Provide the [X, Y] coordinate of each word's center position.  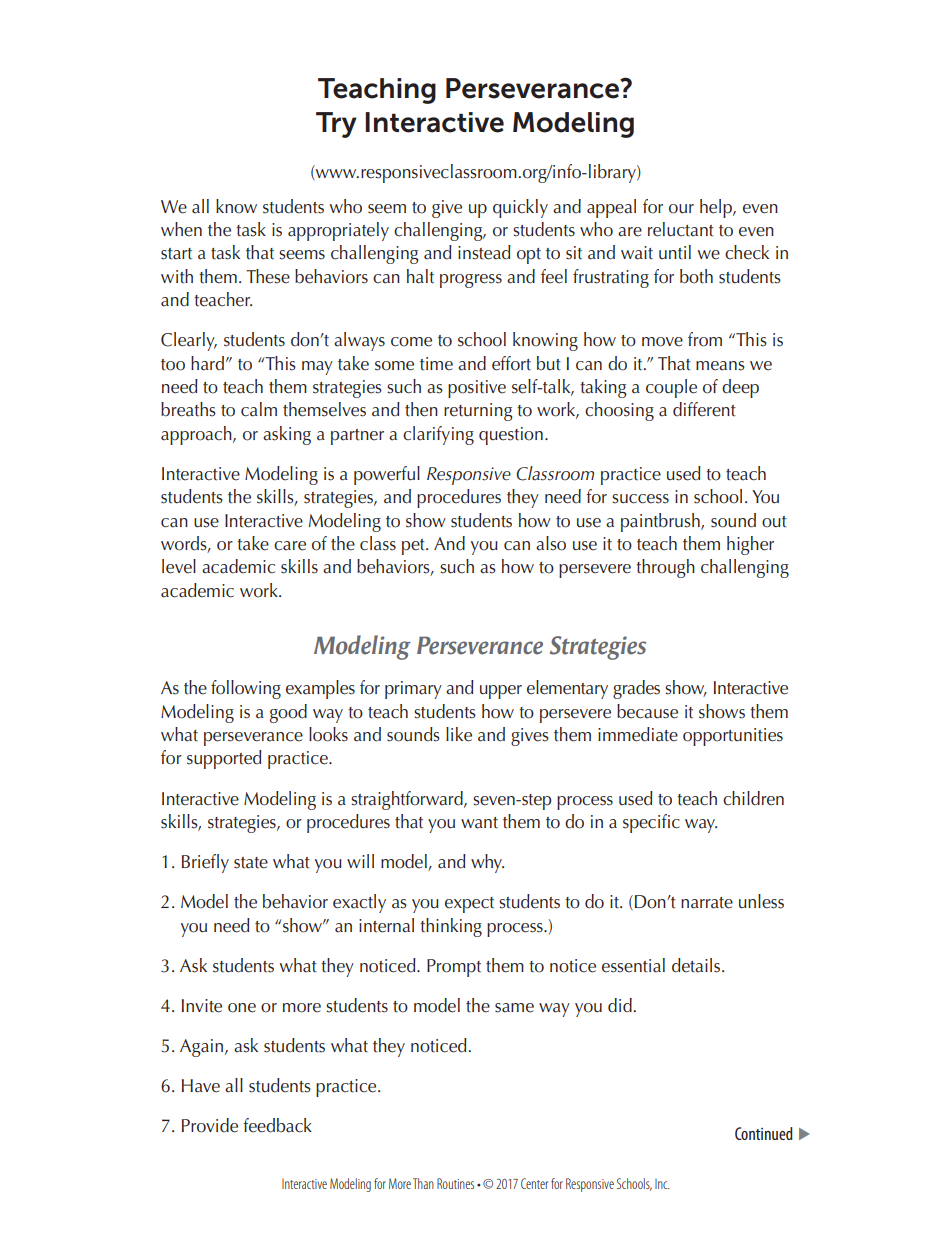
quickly [520, 208]
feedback [277, 1125]
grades [636, 689]
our [681, 209]
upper [501, 692]
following [246, 689]
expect [469, 905]
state [251, 863]
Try [336, 125]
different [704, 409]
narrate [707, 903]
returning [478, 412]
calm [259, 409]
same [514, 1008]
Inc [662, 1184]
